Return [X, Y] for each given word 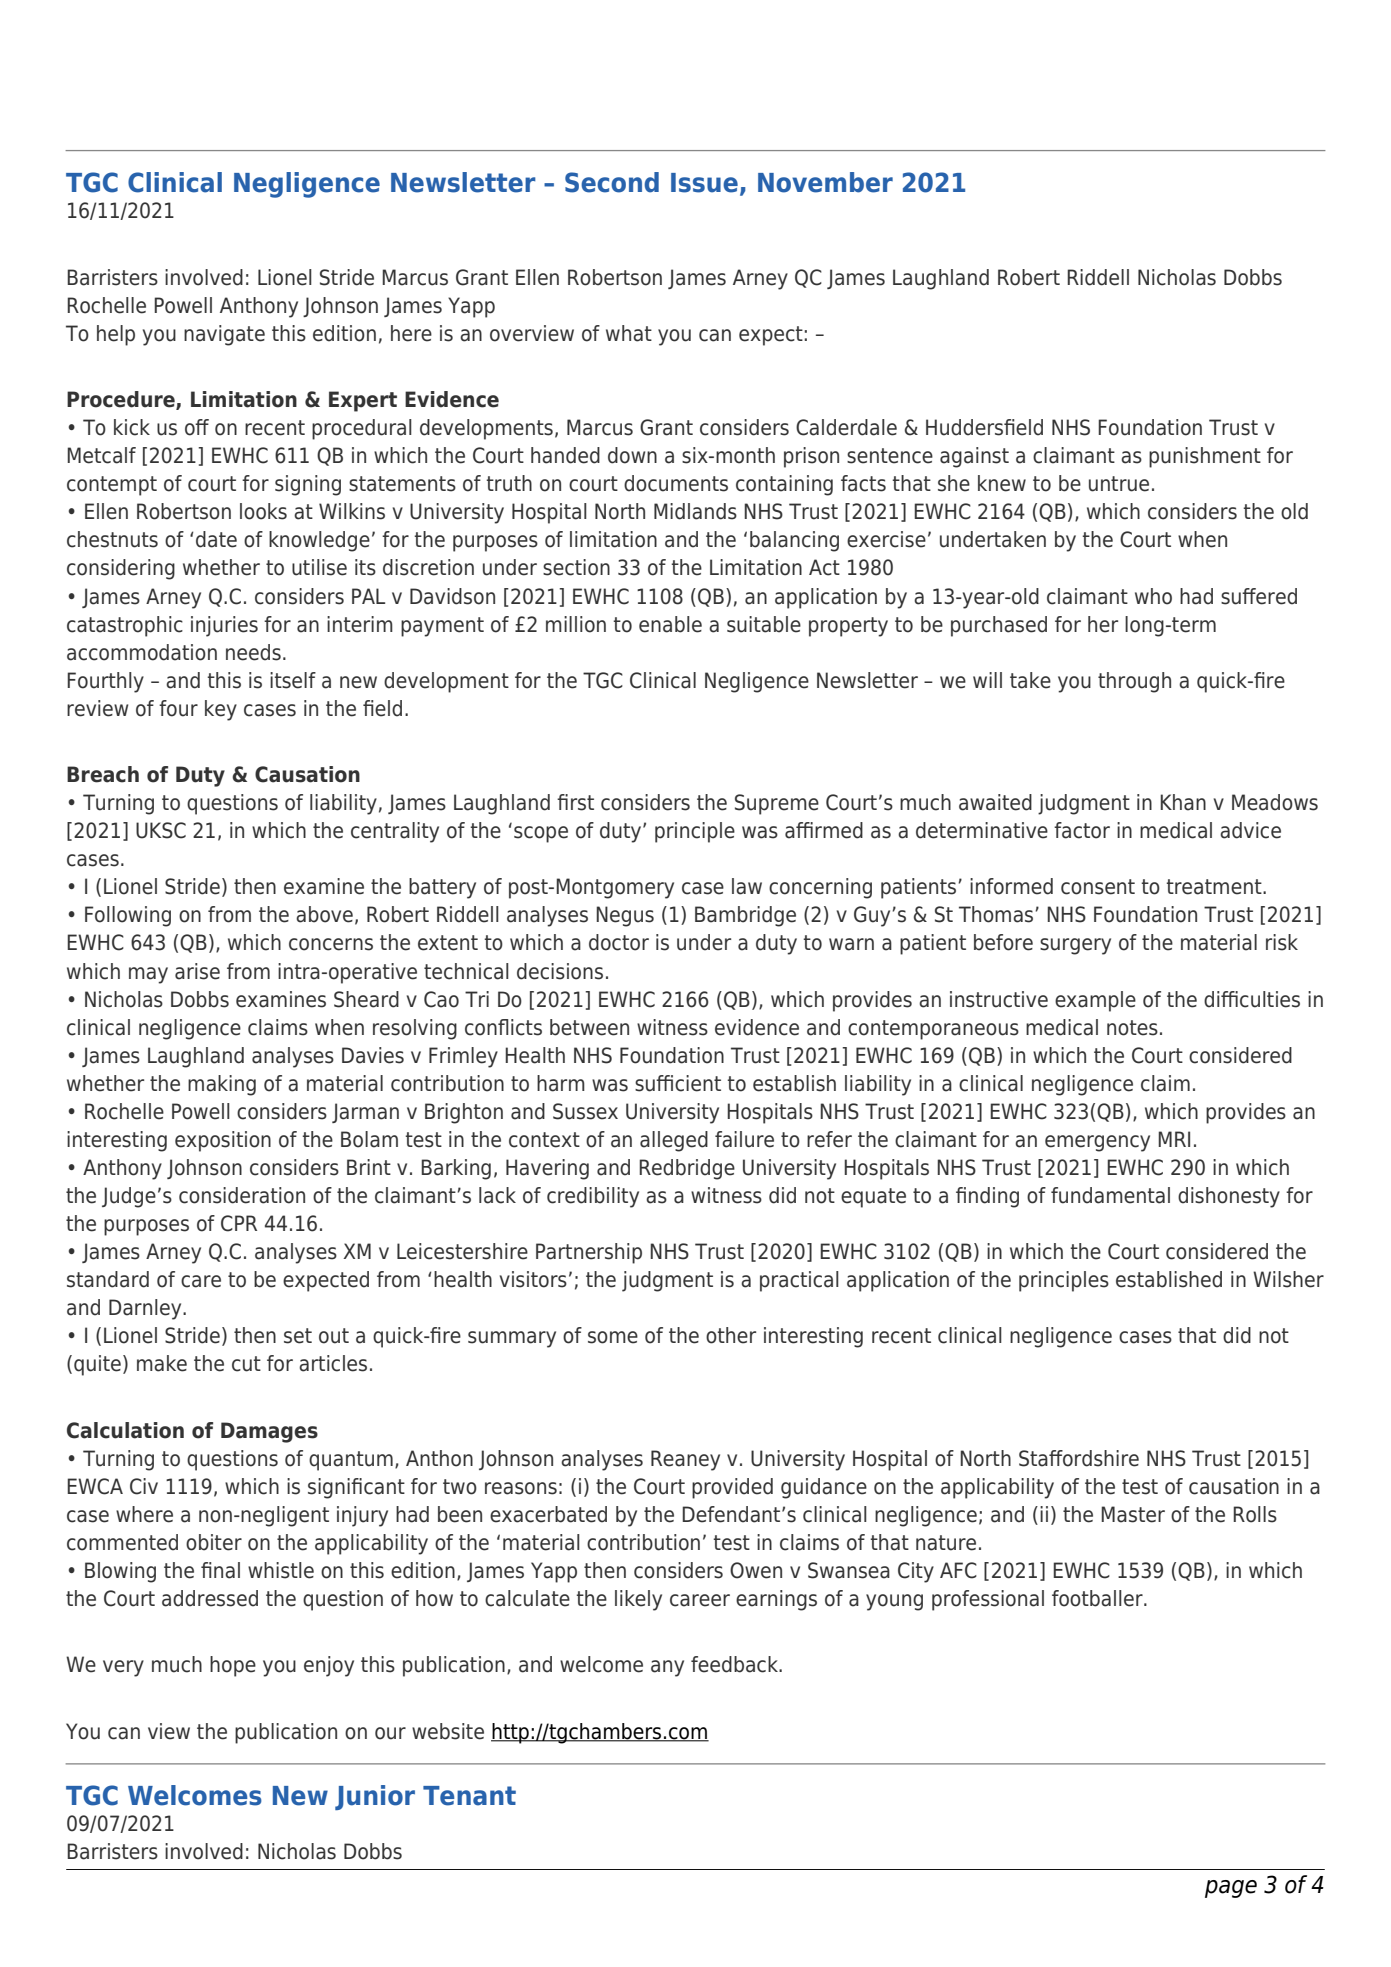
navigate [224, 335]
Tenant [469, 1796]
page [1231, 1889]
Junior [375, 1797]
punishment [1205, 457]
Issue [704, 183]
